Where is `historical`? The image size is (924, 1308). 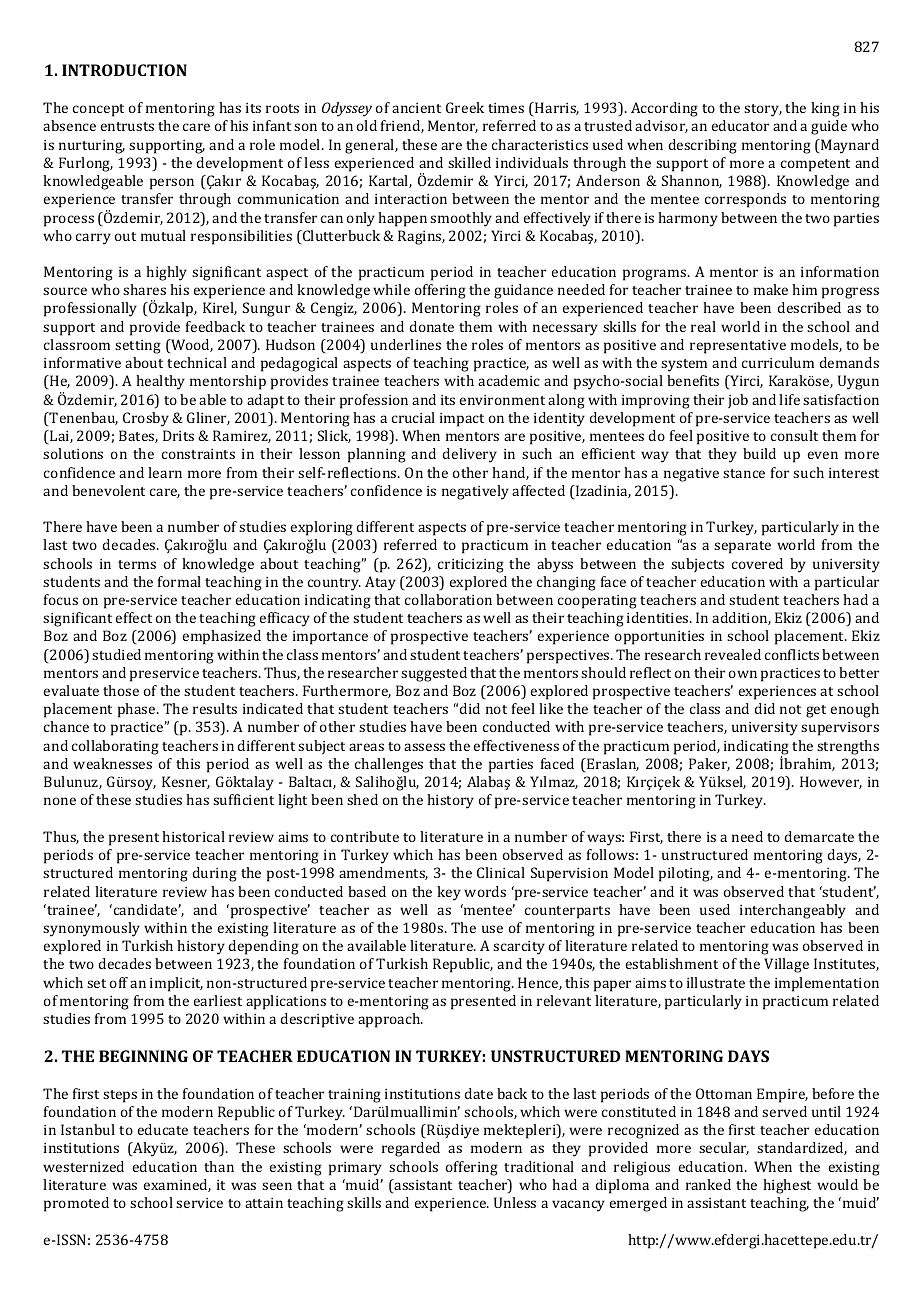
historical is located at coordinates (193, 836).
